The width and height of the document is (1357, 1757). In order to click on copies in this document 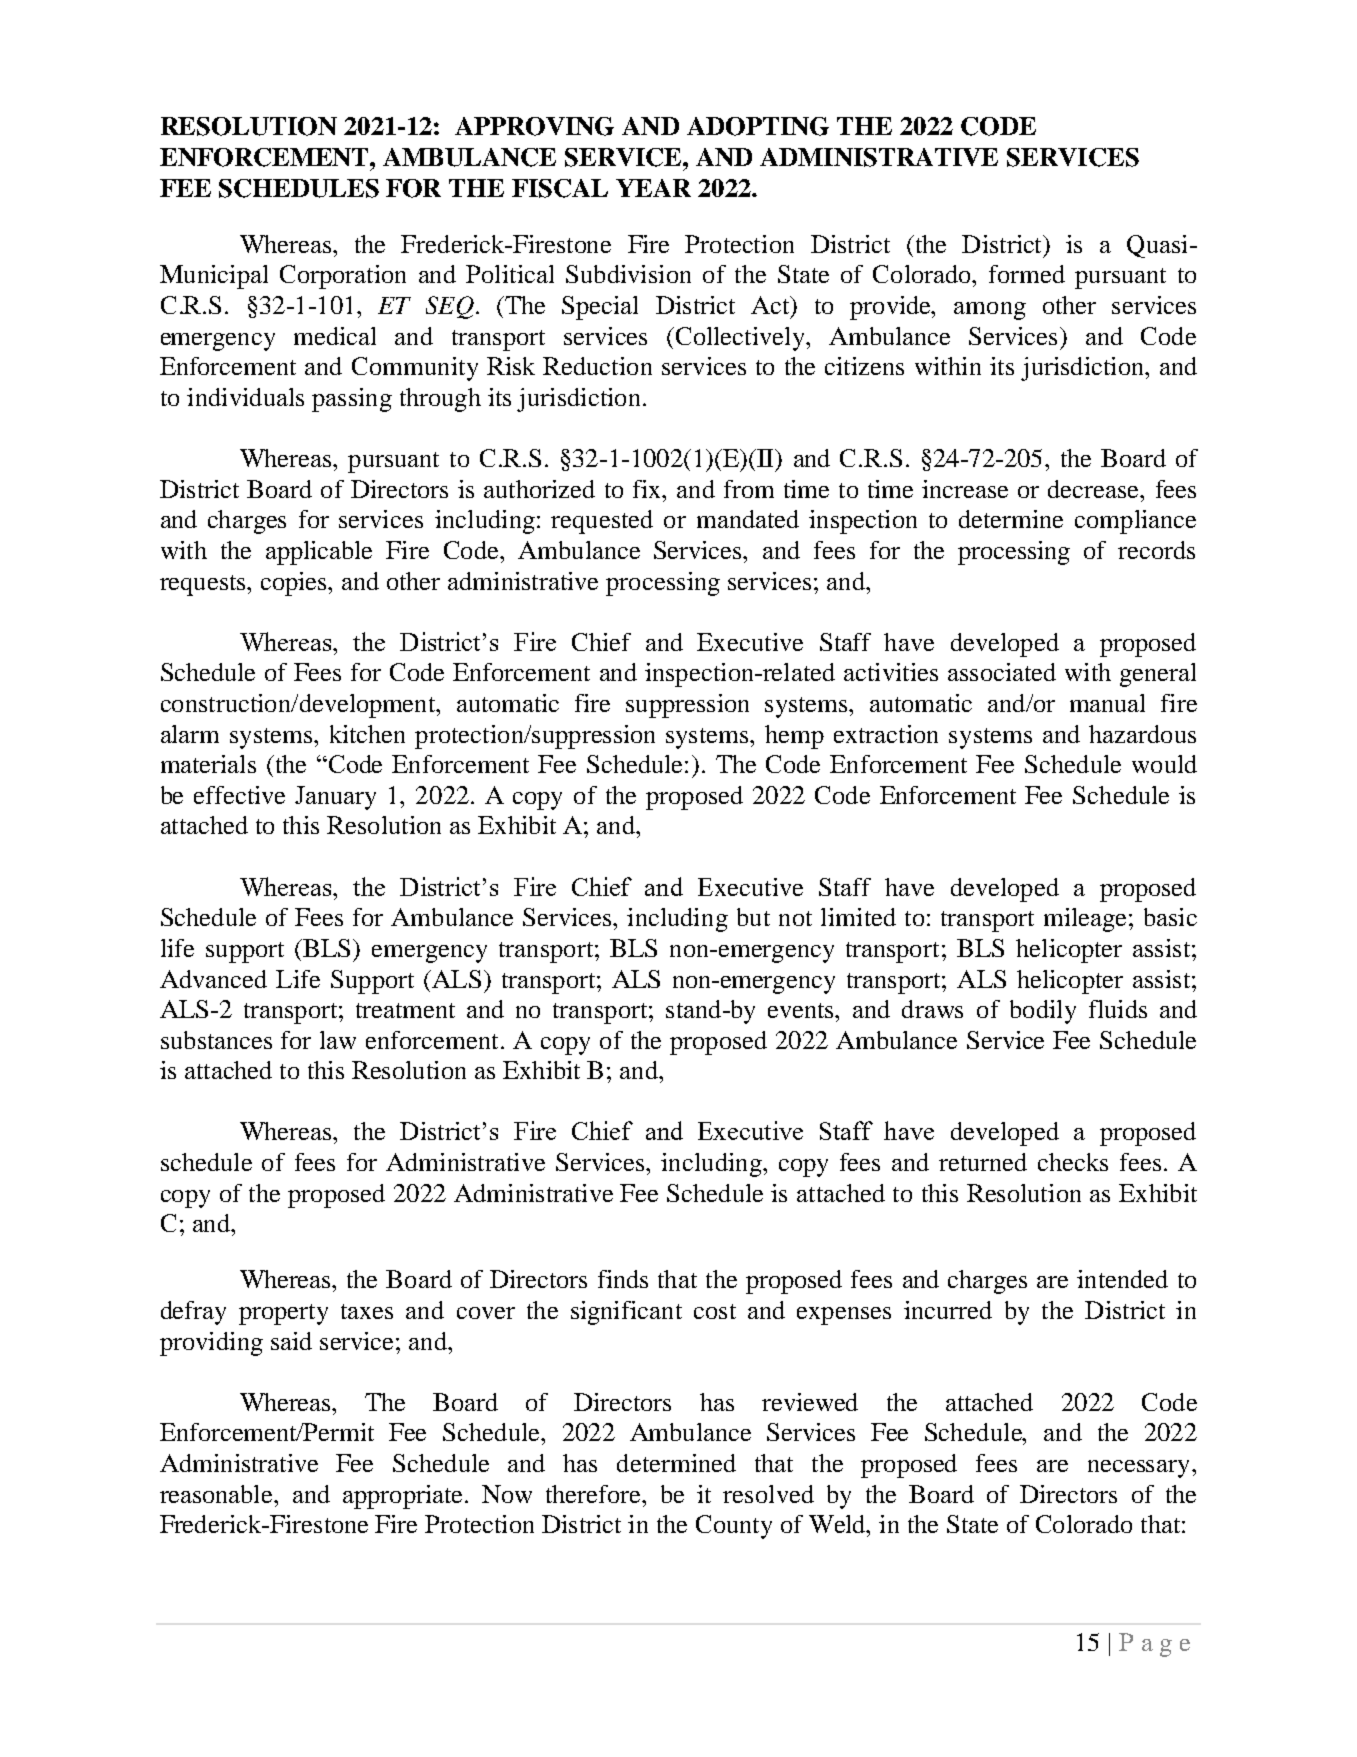, I will do `click(295, 584)`.
